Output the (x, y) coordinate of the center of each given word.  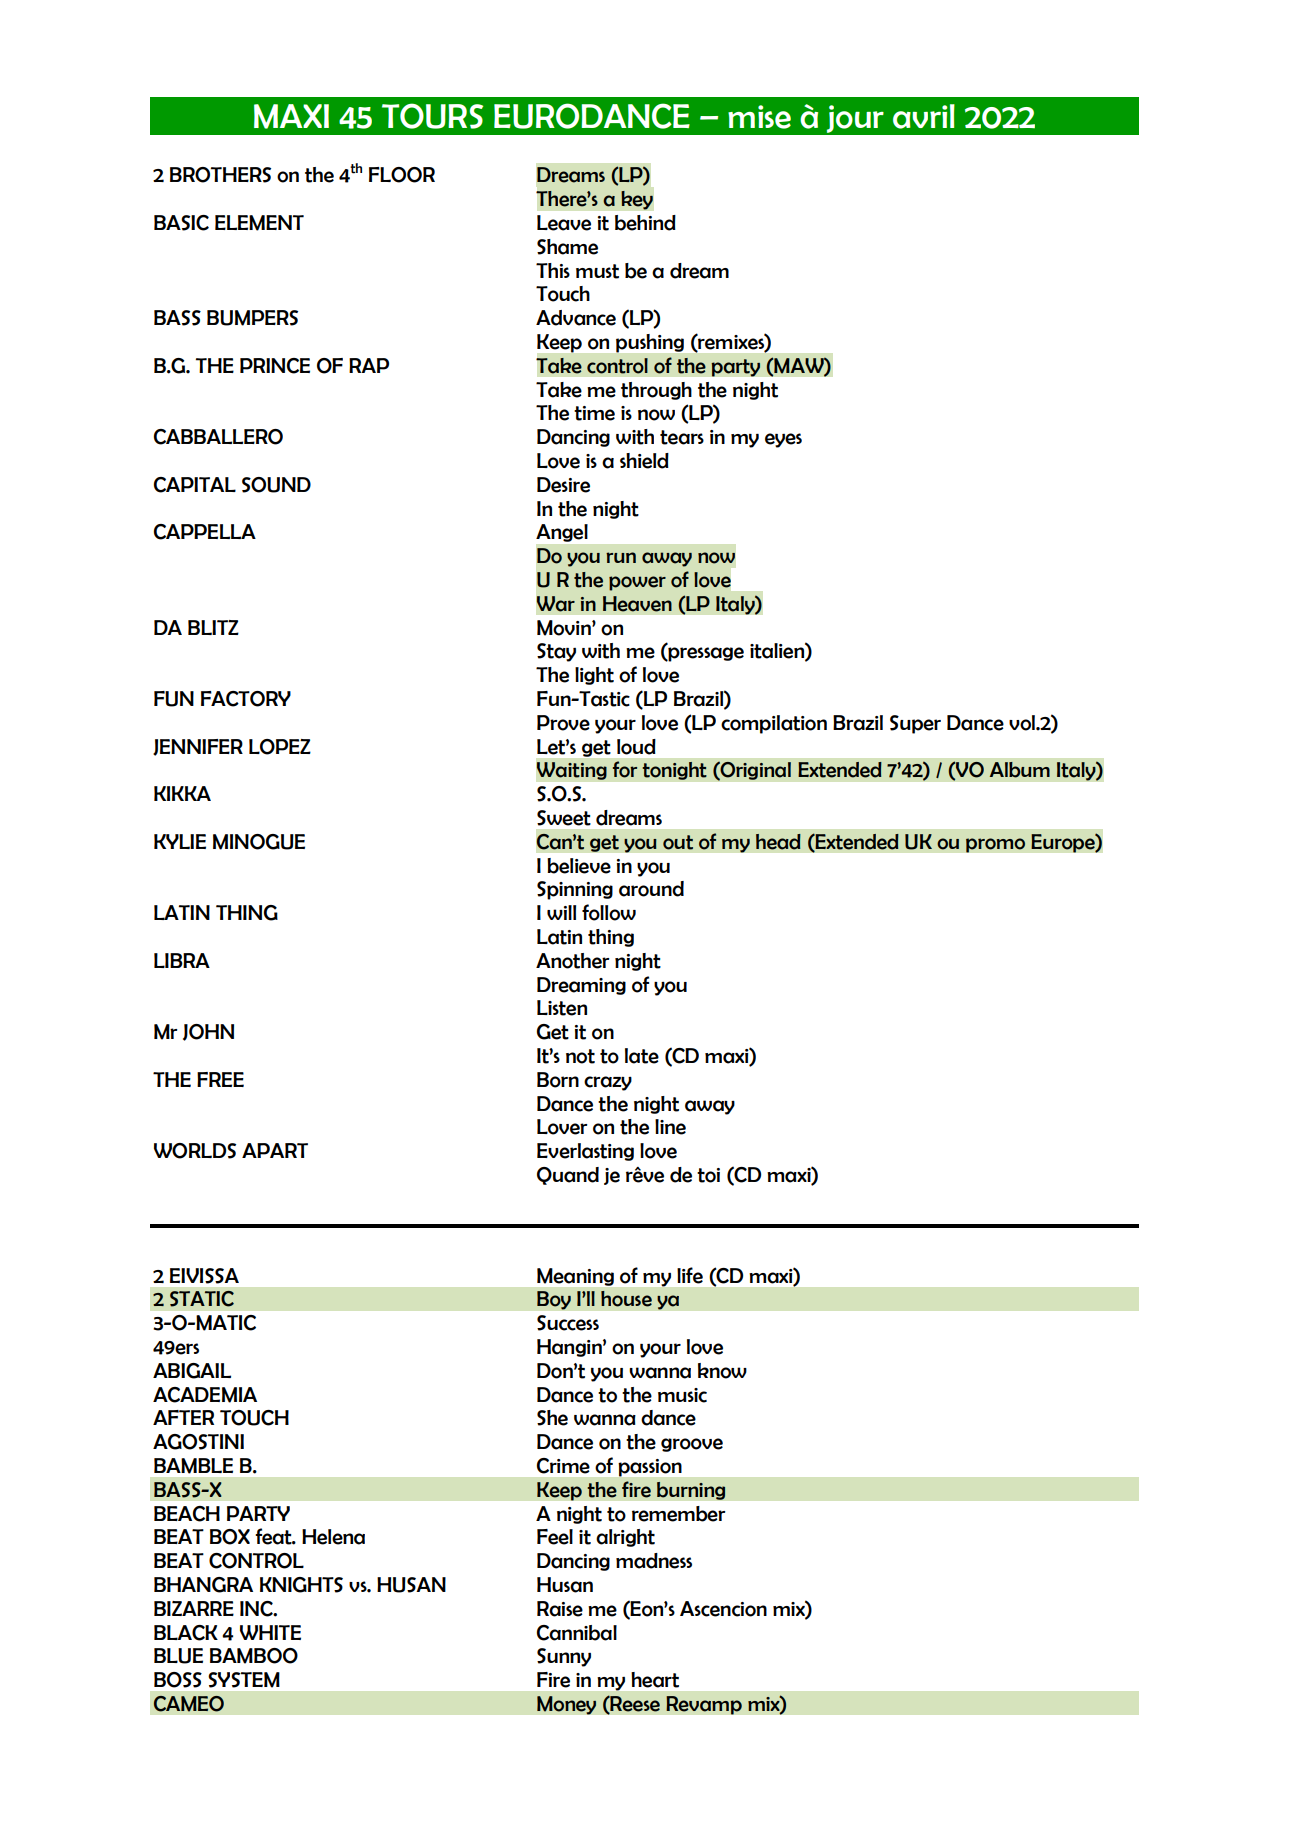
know (722, 1371)
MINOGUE (259, 842)
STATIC (202, 1299)
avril (924, 116)
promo (995, 845)
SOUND (276, 485)
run (621, 557)
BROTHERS (220, 175)
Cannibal (577, 1633)
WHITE (270, 1632)
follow (609, 912)
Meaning (575, 1277)
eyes (783, 440)
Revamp (704, 1705)
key (637, 200)
